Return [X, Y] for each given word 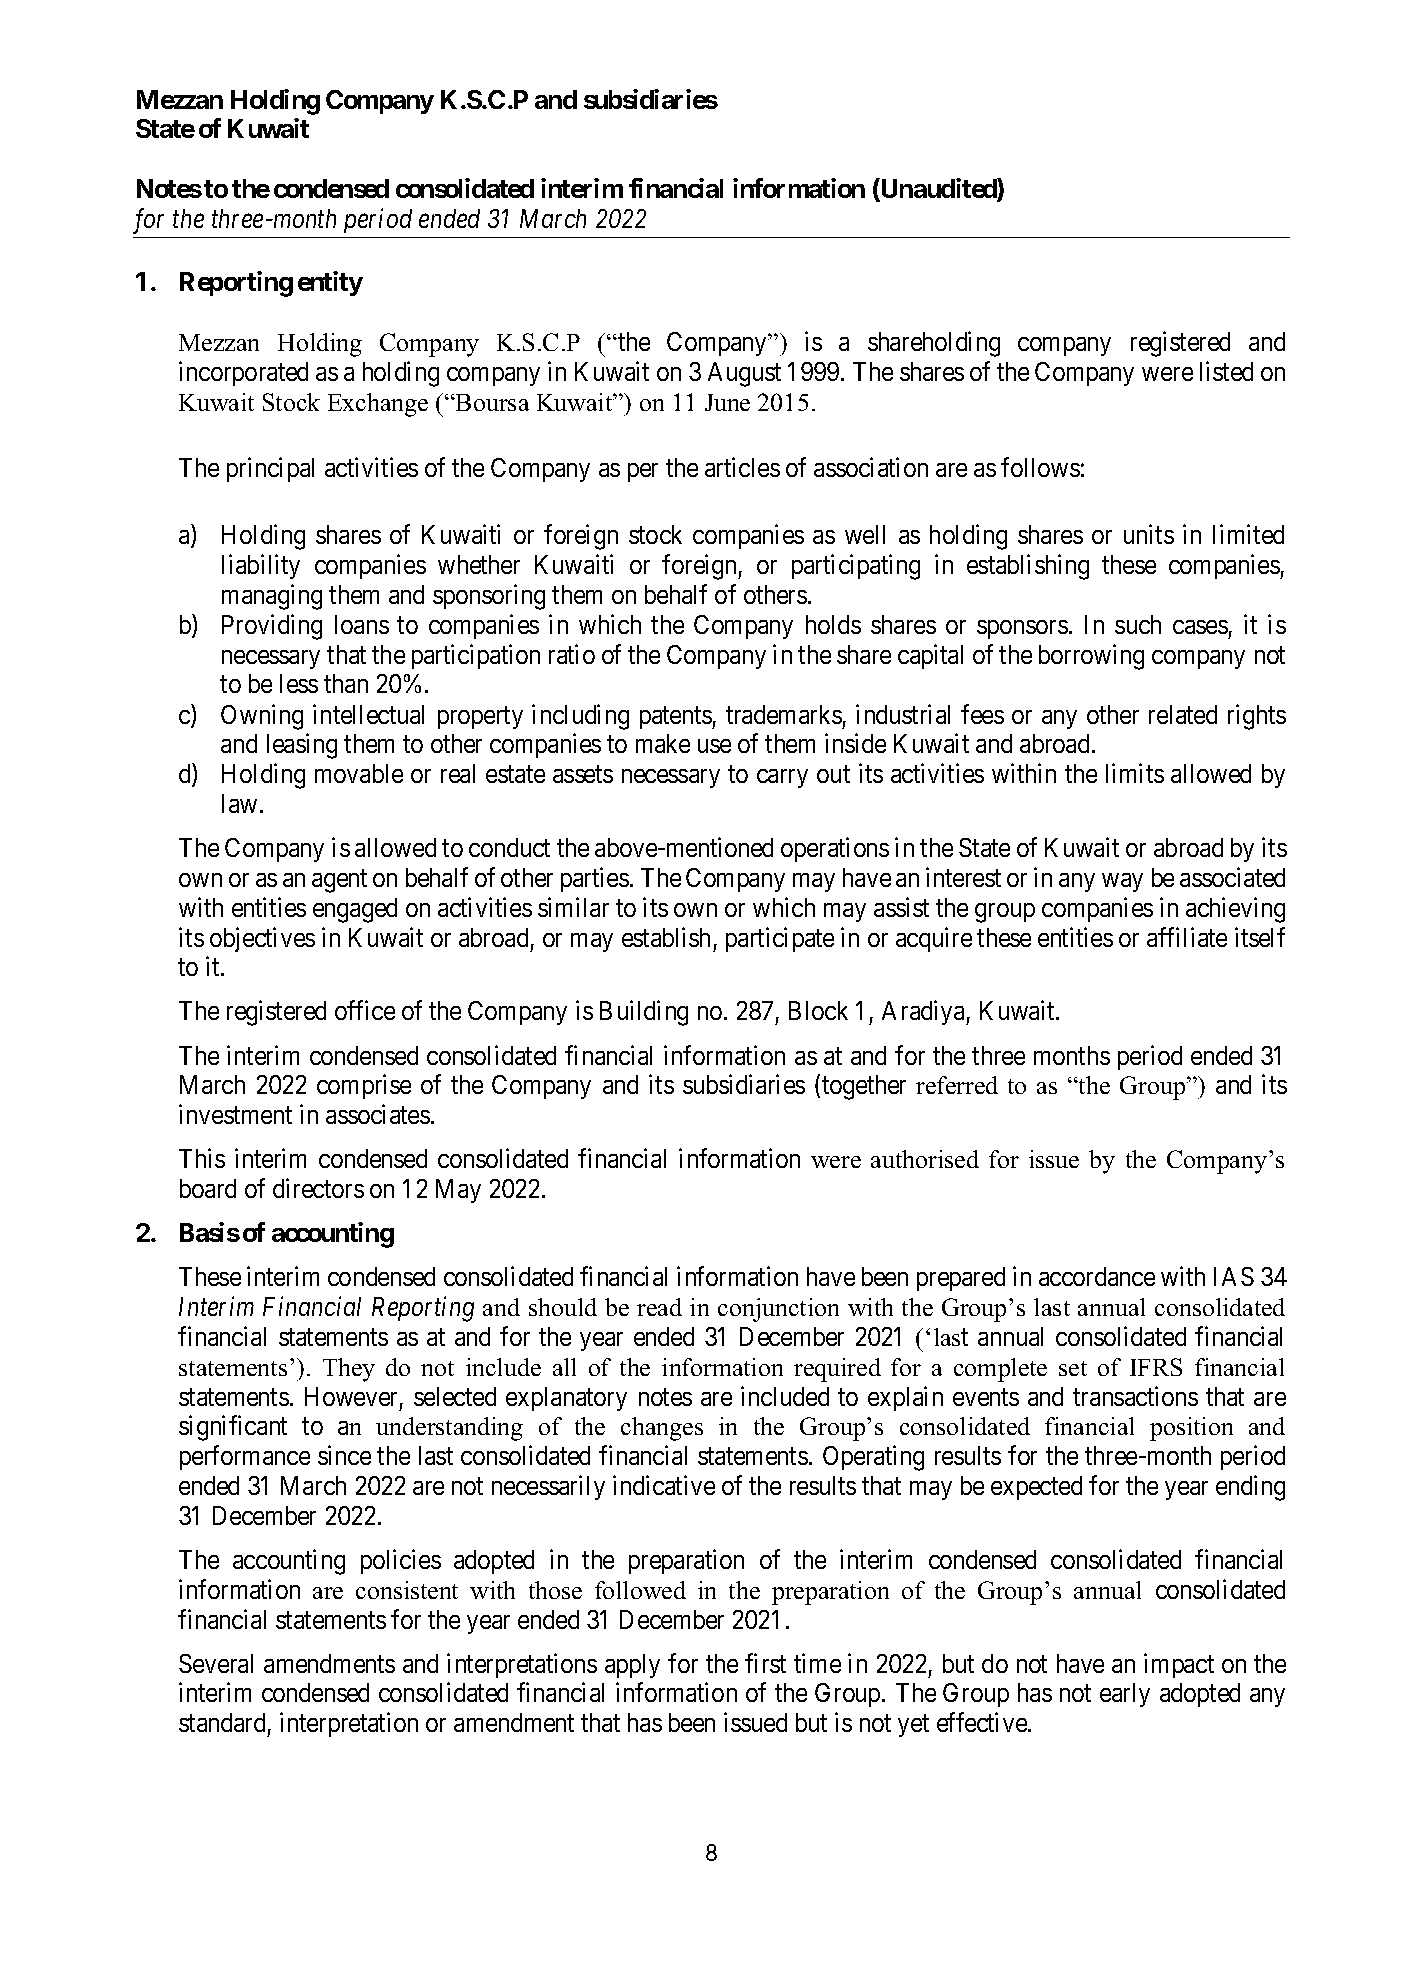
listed [1226, 371]
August [744, 374]
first [765, 1663]
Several [216, 1663]
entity [330, 283]
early [1125, 1695]
